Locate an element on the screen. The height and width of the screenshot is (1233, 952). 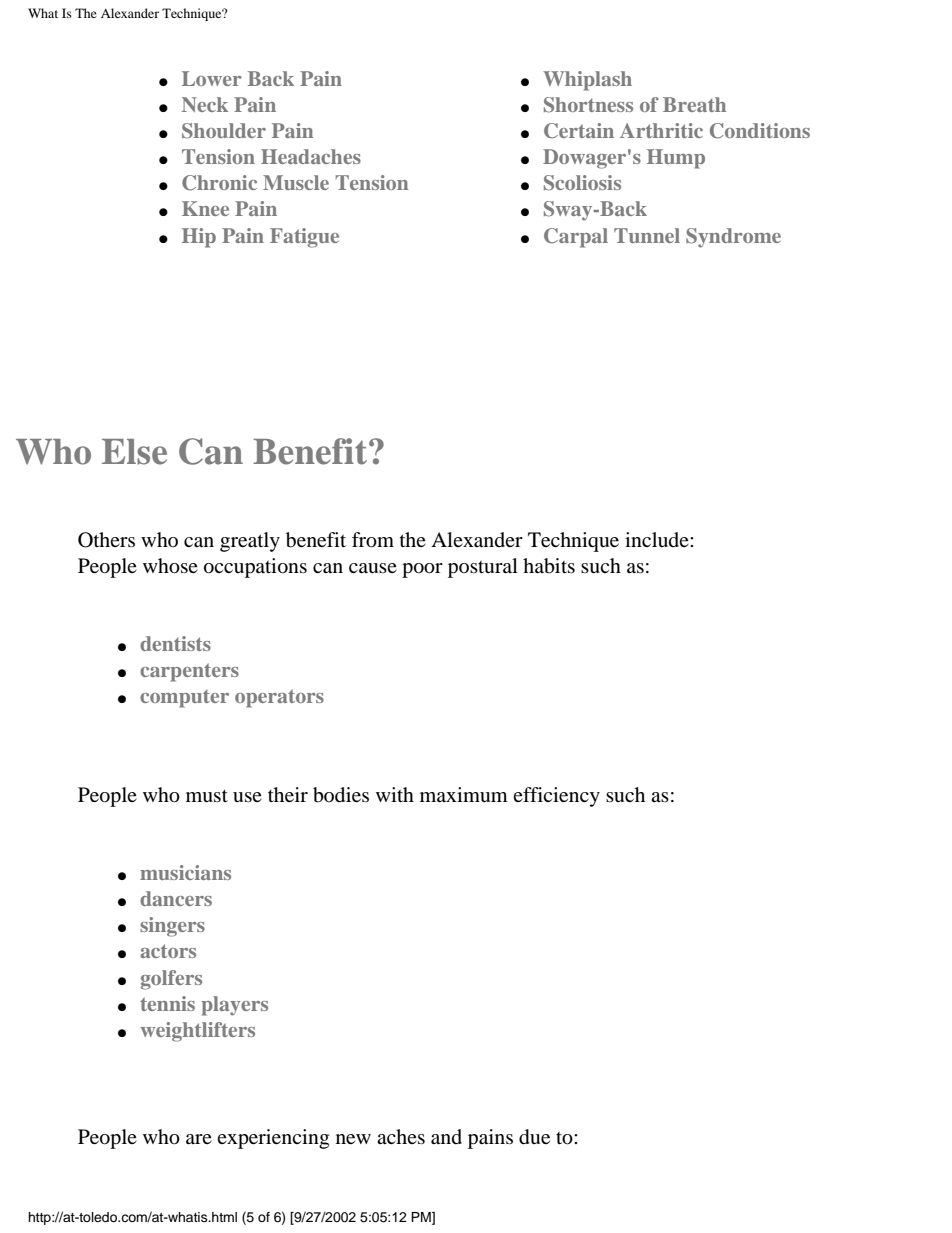
due is located at coordinates (534, 1137).
